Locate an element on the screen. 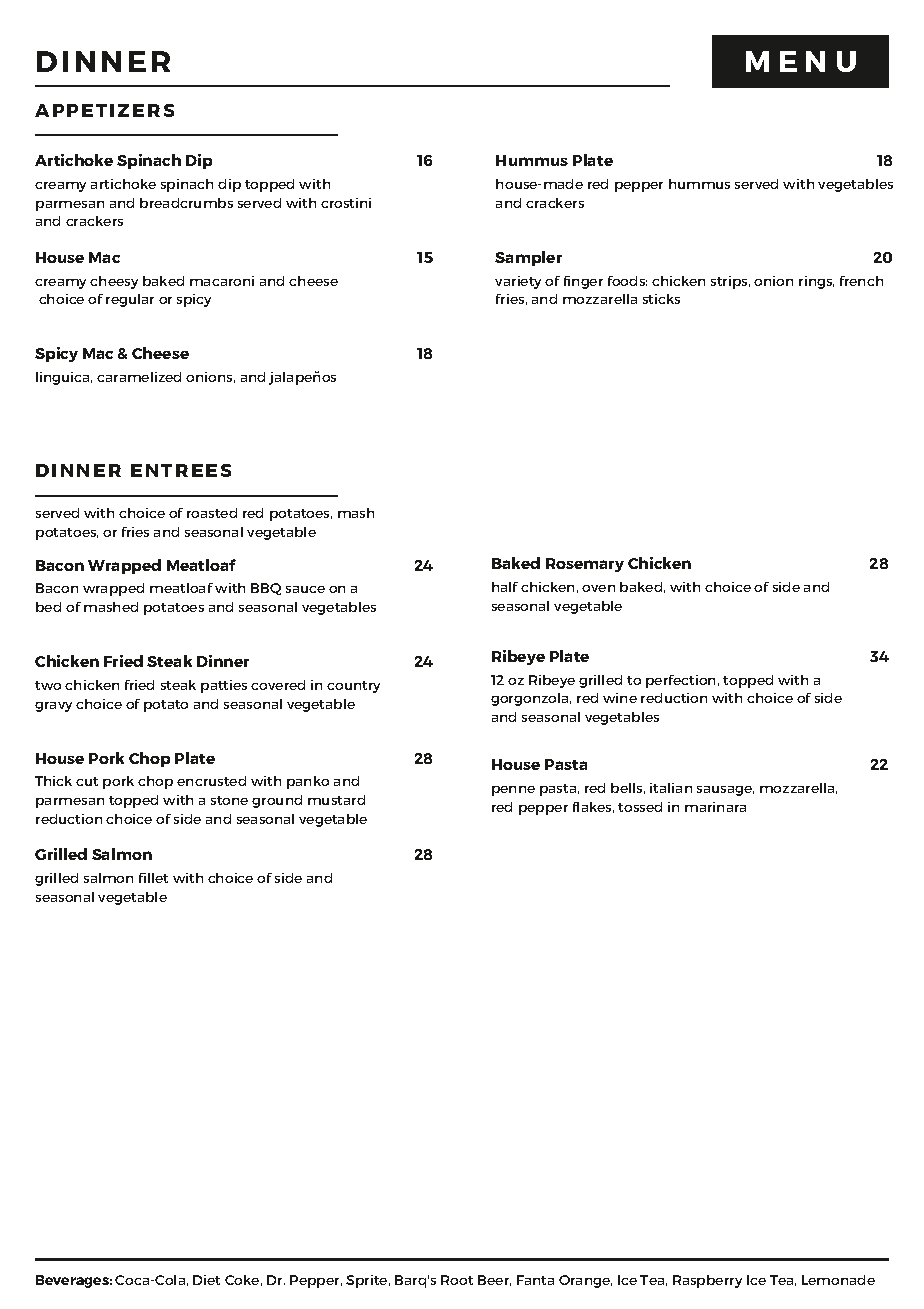 The height and width of the screenshot is (1309, 924). APPETIZERS is located at coordinates (104, 110).
